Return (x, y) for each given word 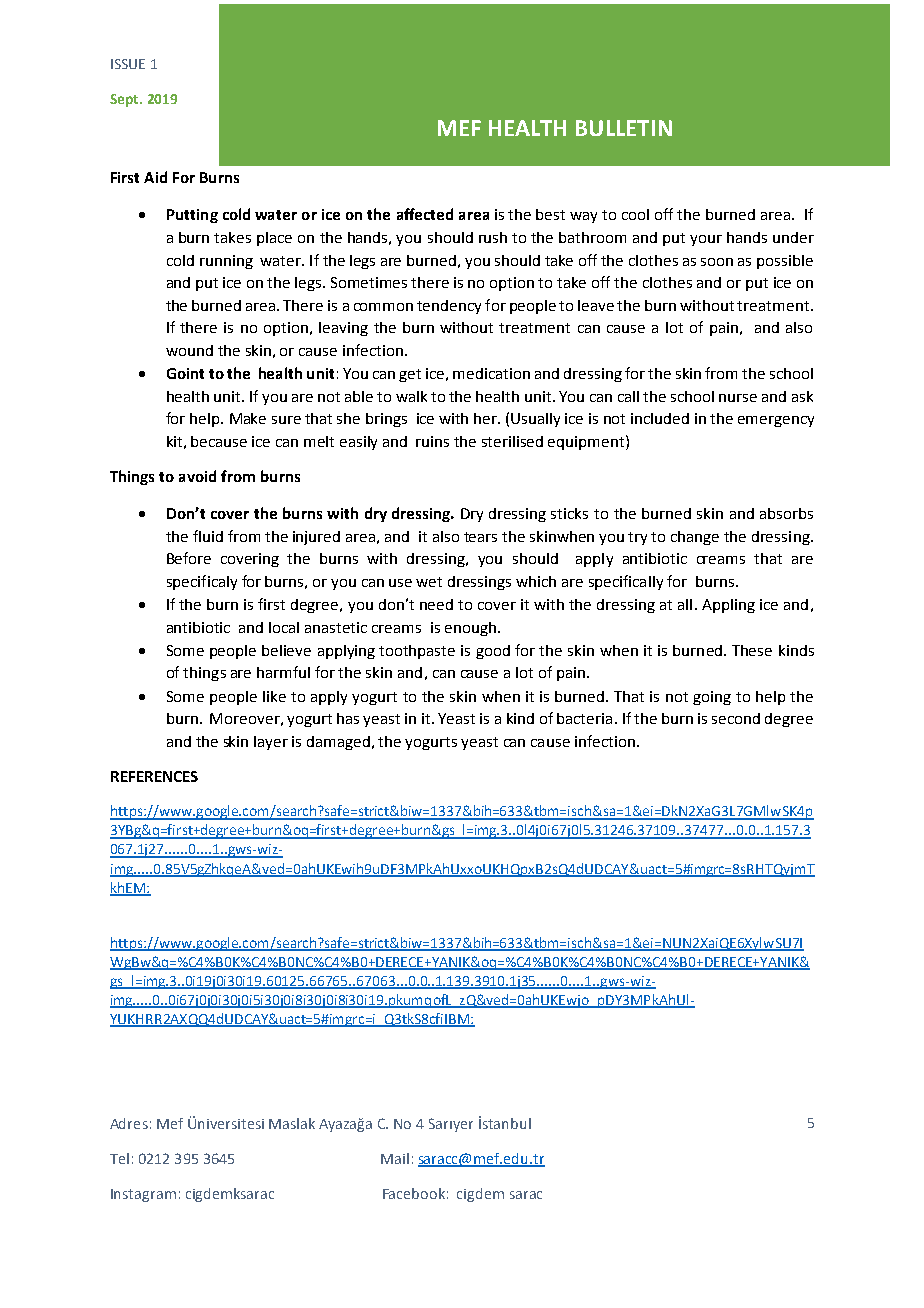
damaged (340, 743)
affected (425, 214)
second (736, 718)
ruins (432, 441)
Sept (125, 100)
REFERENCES (154, 776)
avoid (197, 476)
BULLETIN (624, 128)
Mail (395, 1158)
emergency (776, 421)
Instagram (143, 1195)
